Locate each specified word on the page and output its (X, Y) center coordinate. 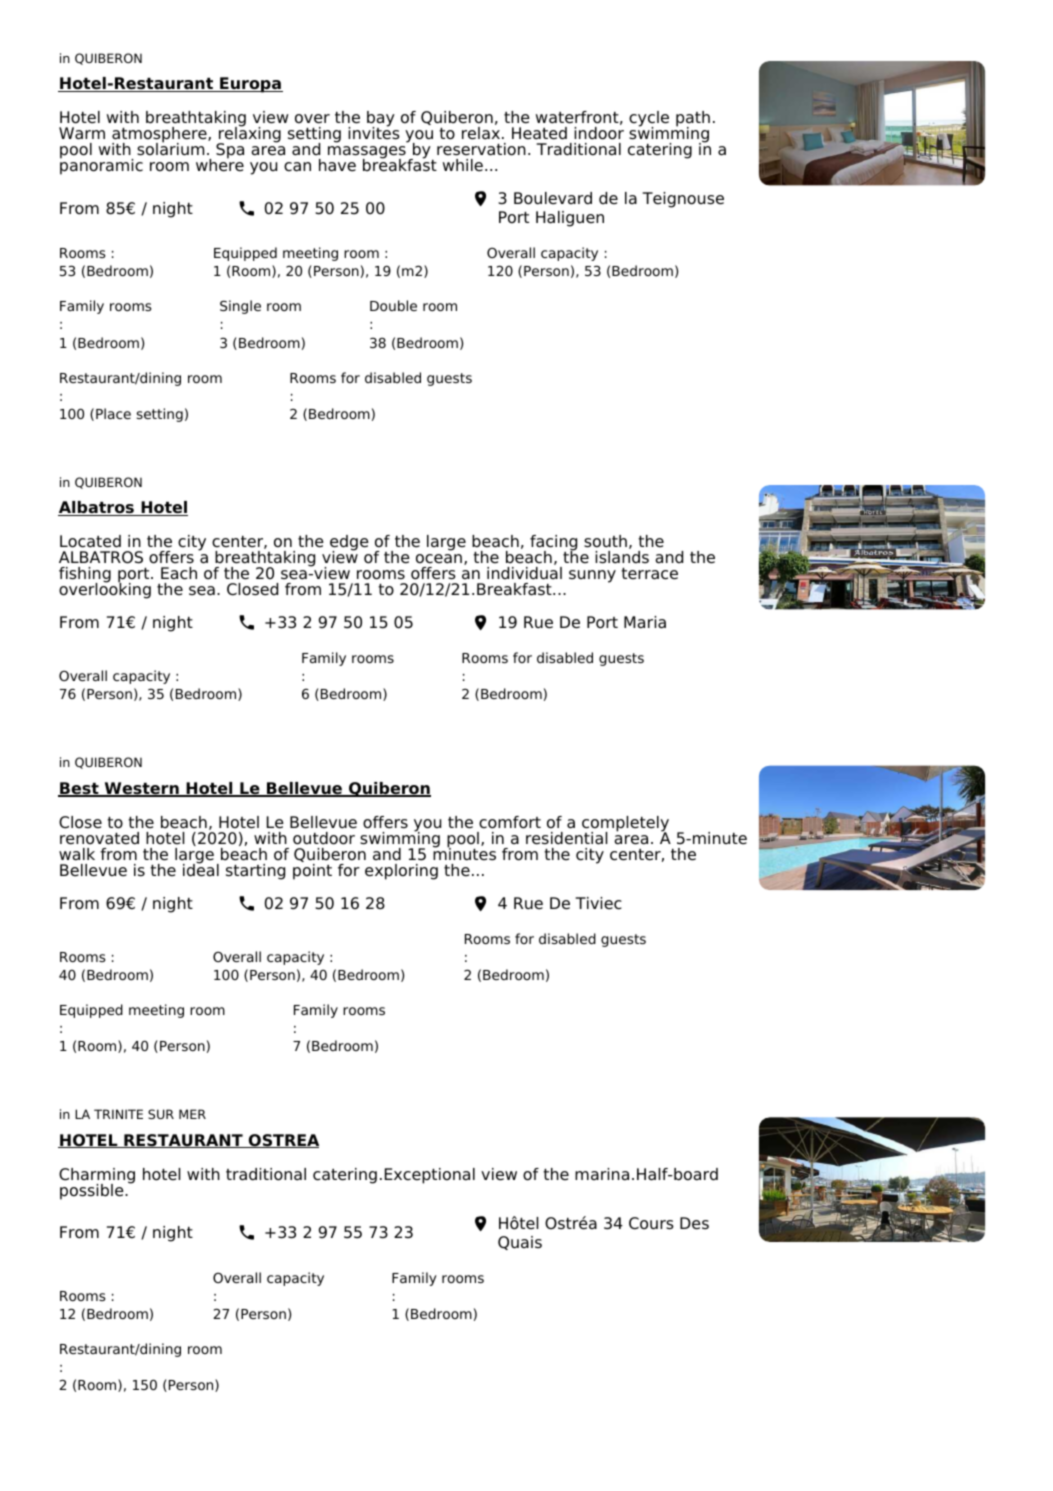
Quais (520, 1243)
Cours (651, 1223)
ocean (439, 559)
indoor (599, 133)
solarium (170, 148)
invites (374, 132)
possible (93, 1192)
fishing (85, 576)
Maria (645, 622)
